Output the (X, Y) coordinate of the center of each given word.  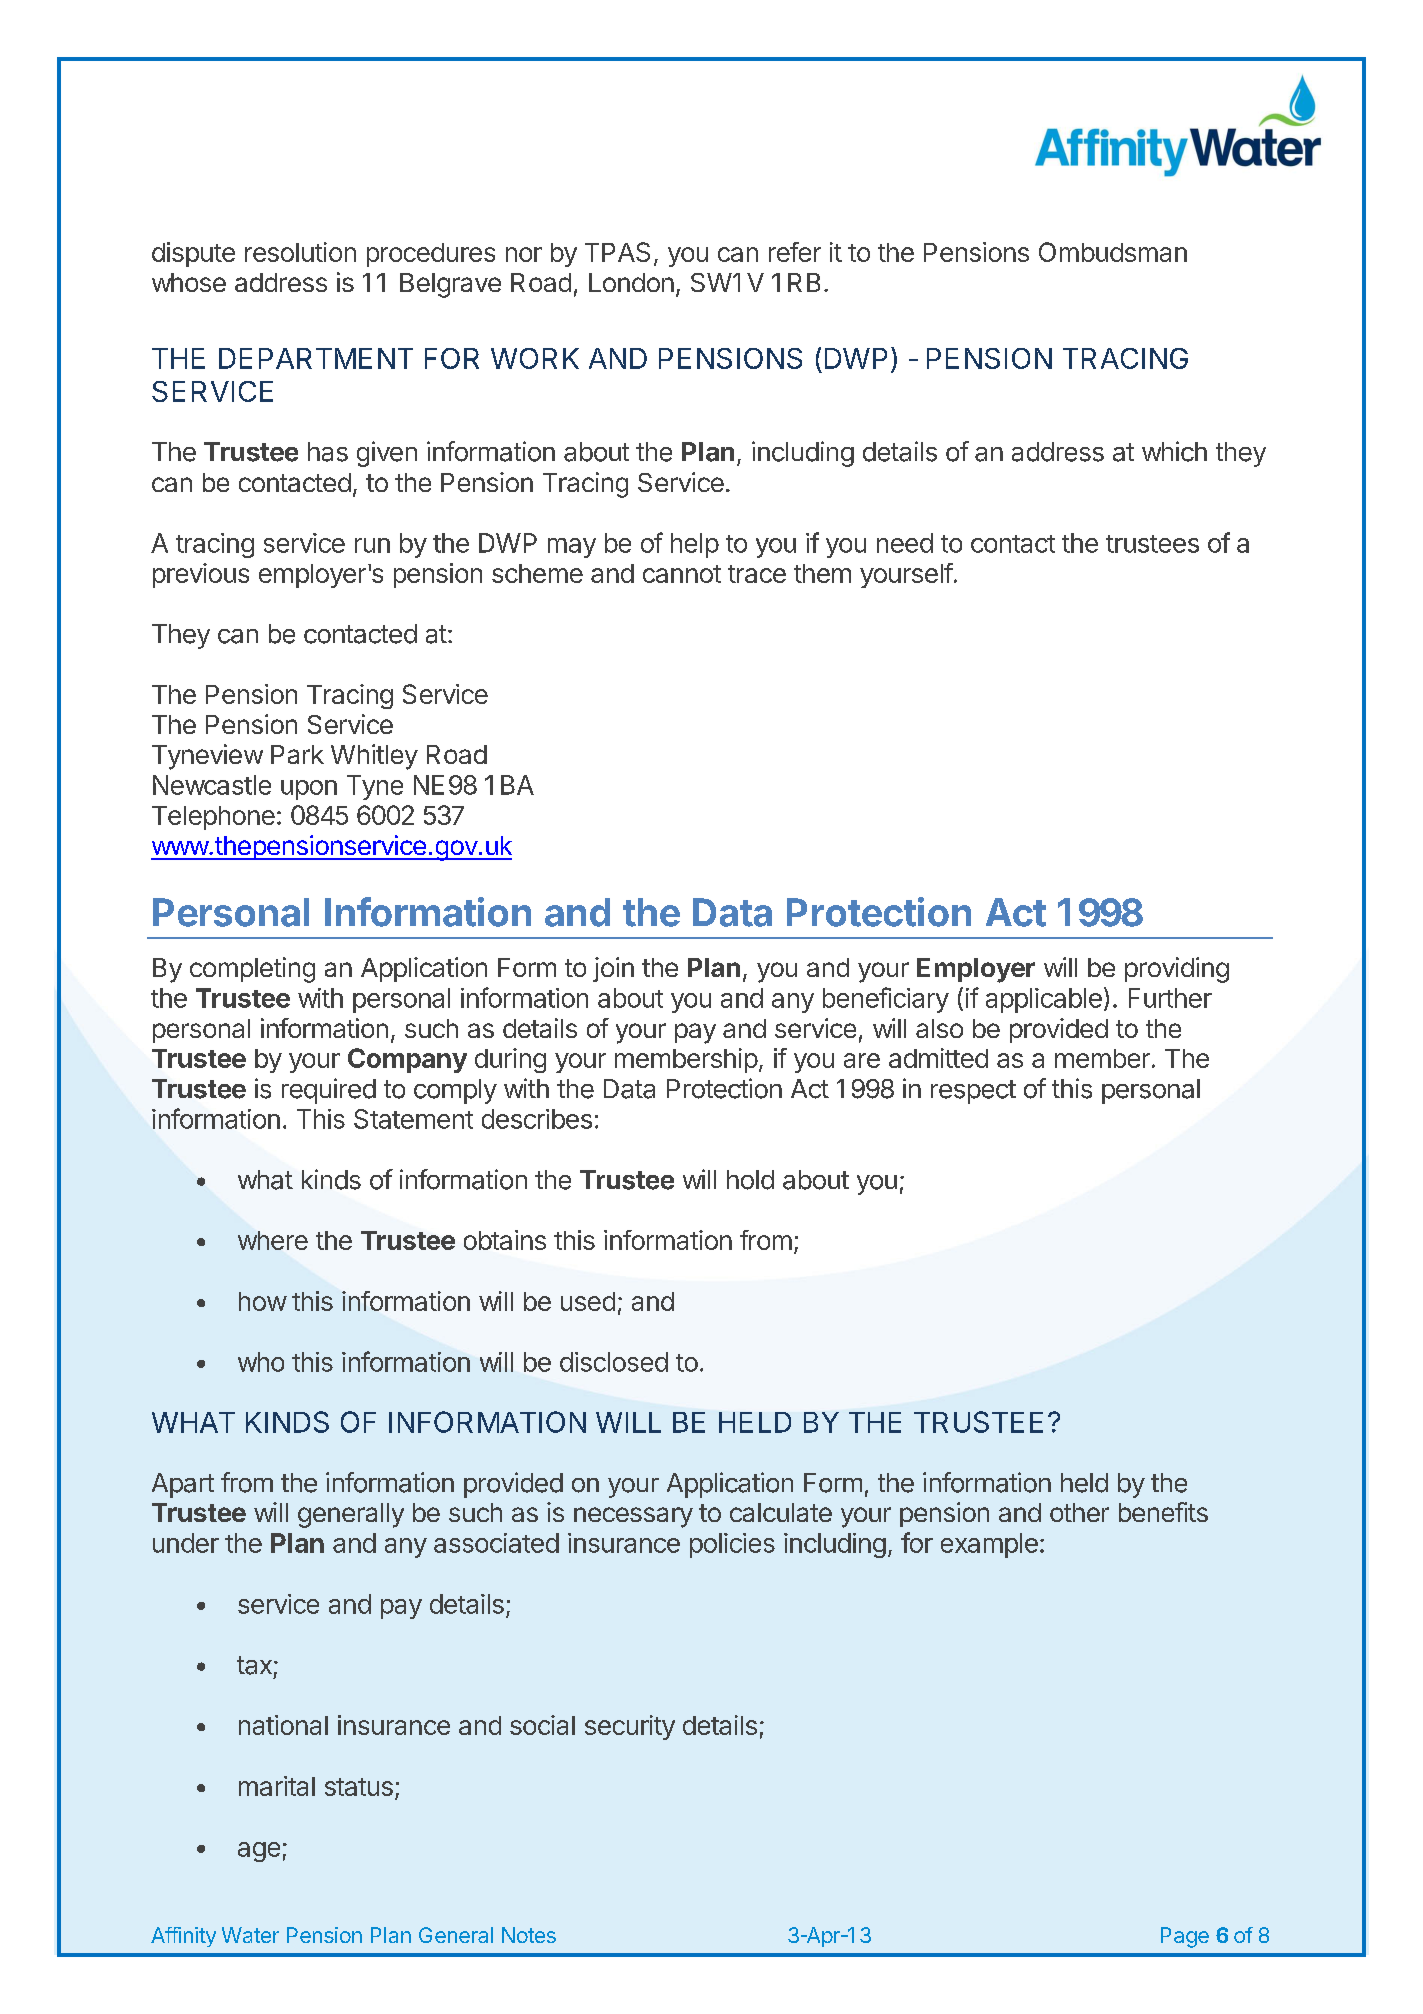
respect (973, 1092)
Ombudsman (1113, 252)
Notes (529, 1935)
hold (750, 1180)
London (631, 282)
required (329, 1091)
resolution (300, 252)
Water (250, 1935)
